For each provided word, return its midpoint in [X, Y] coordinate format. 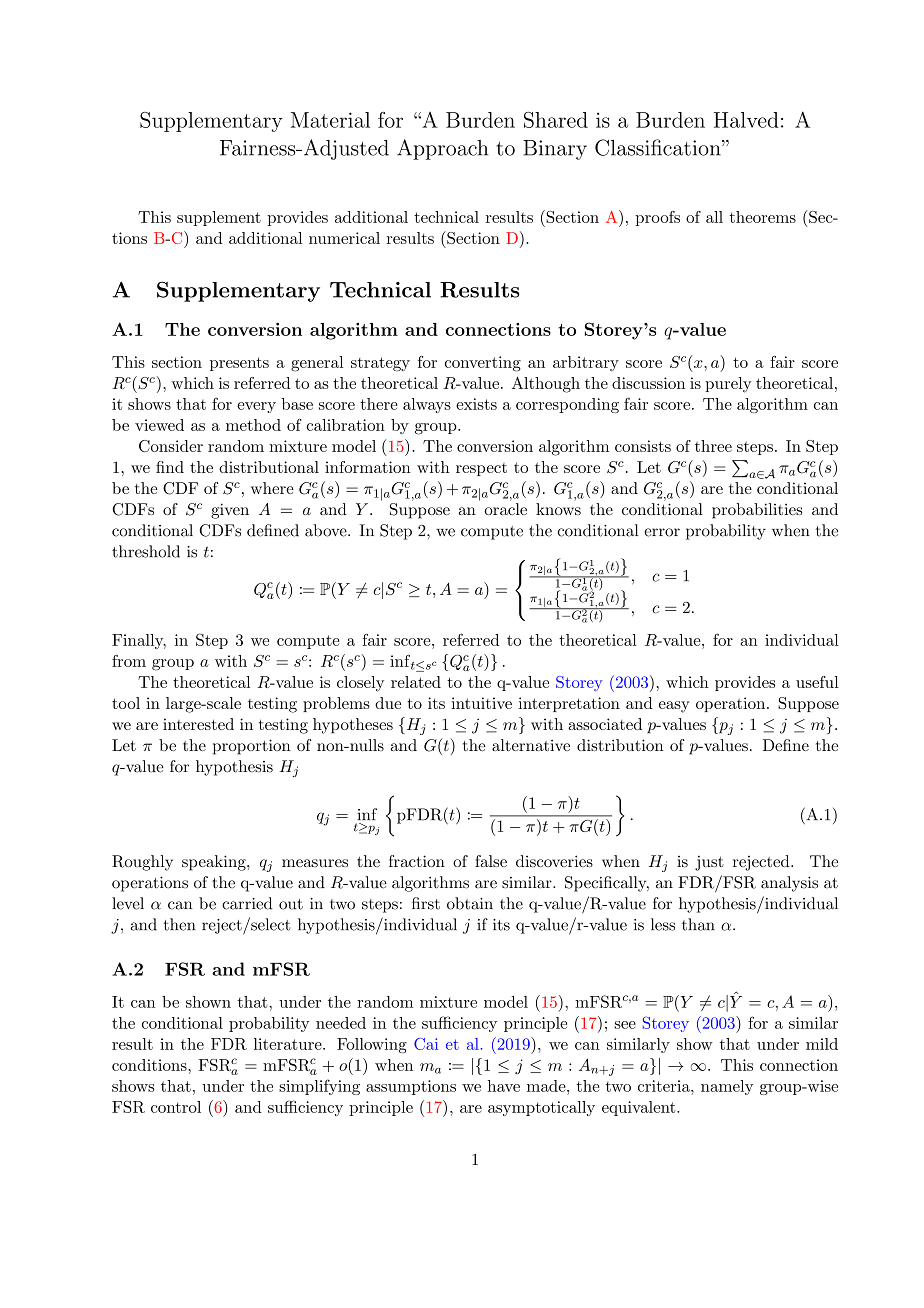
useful [817, 682]
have [504, 1086]
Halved [746, 120]
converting [483, 364]
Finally [139, 641]
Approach [443, 149]
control [176, 1107]
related [416, 682]
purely [728, 385]
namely [727, 1087]
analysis [789, 884]
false [491, 861]
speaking [215, 863]
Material [330, 120]
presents [239, 364]
